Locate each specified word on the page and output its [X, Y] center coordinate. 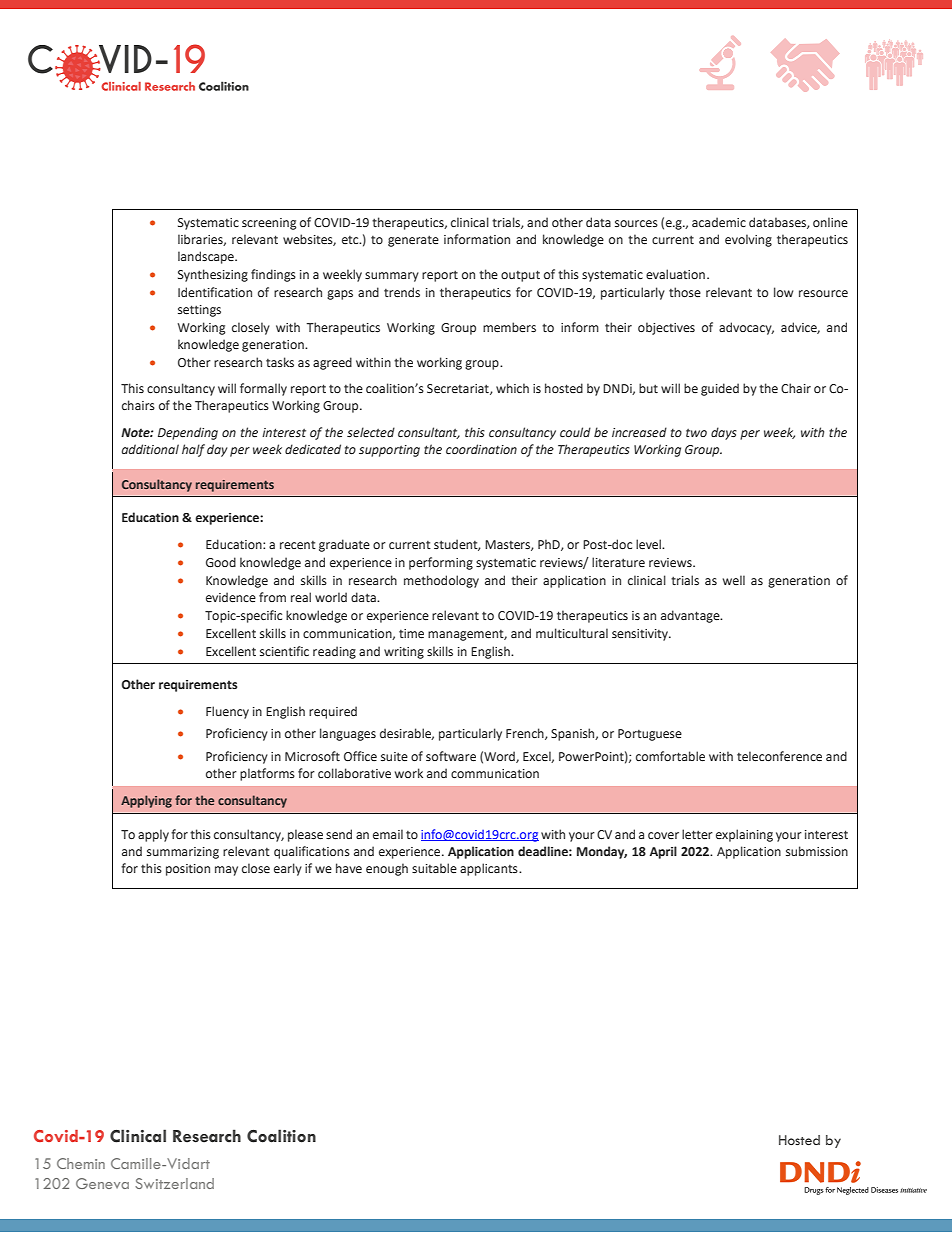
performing [441, 563]
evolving [748, 240]
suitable [434, 868]
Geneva [102, 1183]
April [663, 852]
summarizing [183, 853]
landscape [207, 257]
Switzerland [174, 1183]
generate [413, 241]
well [734, 580]
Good [221, 562]
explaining [744, 835]
